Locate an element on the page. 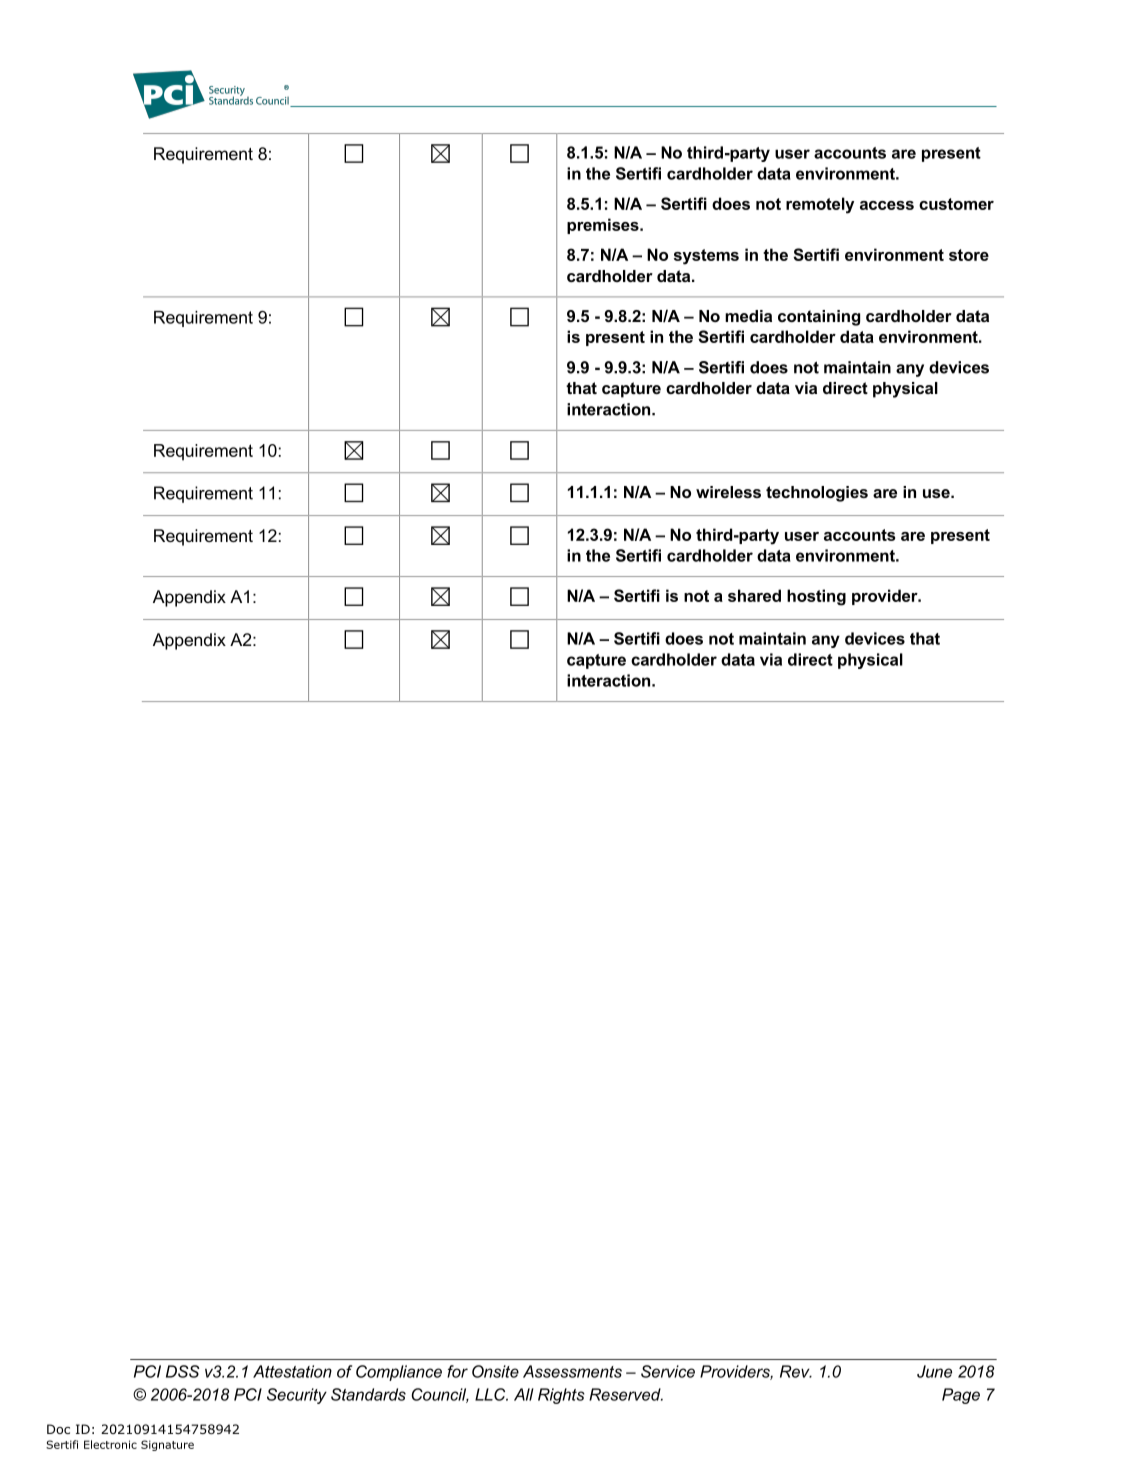 The height and width of the document is (1458, 1126). shared is located at coordinates (754, 595).
